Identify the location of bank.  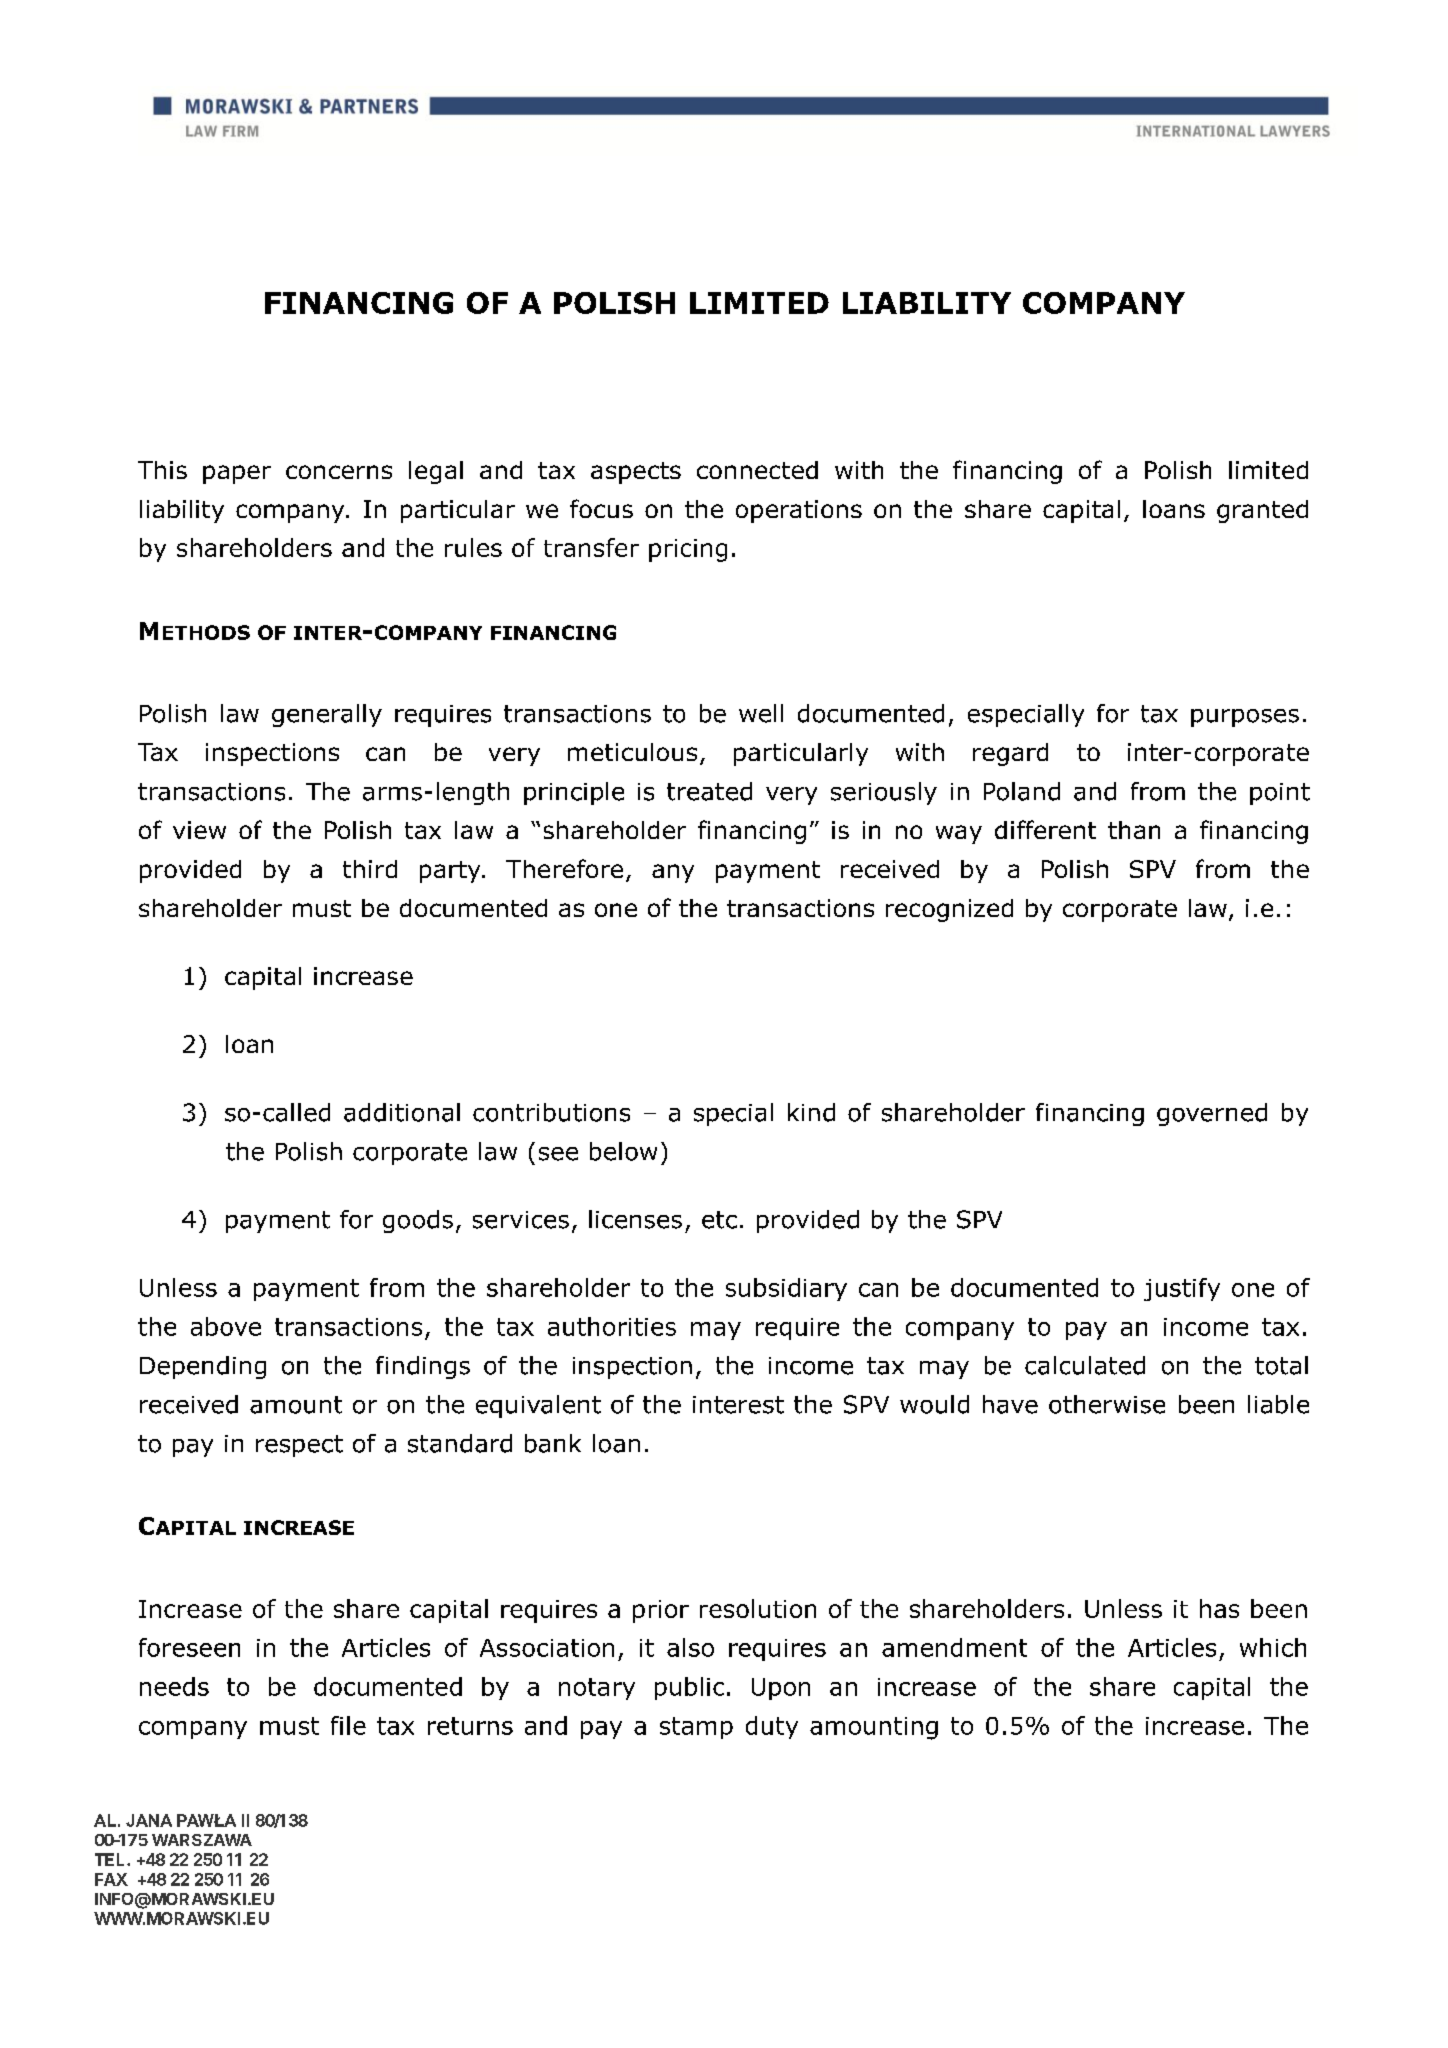
(553, 1443).
